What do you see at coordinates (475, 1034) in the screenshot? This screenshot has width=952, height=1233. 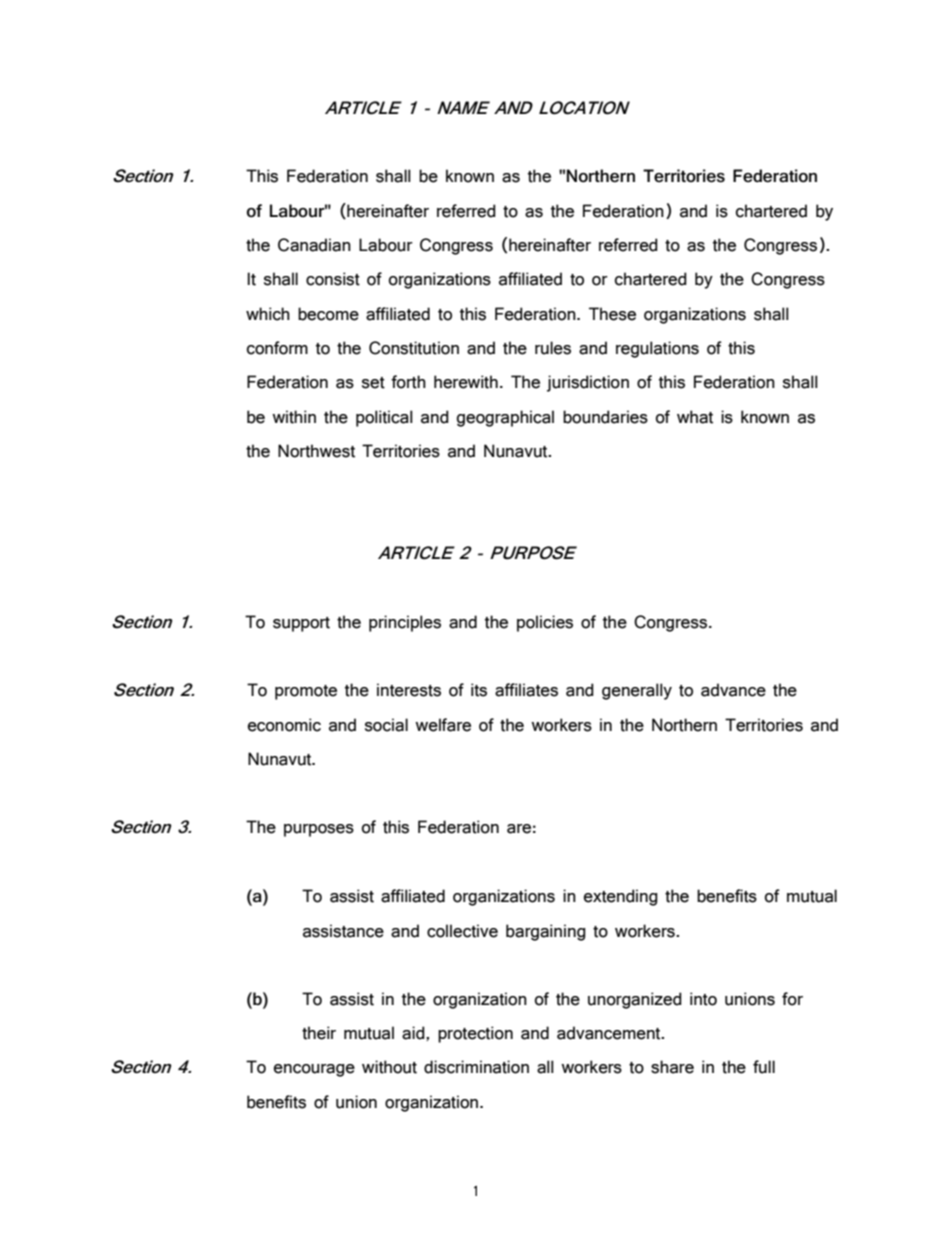 I see `protection` at bounding box center [475, 1034].
